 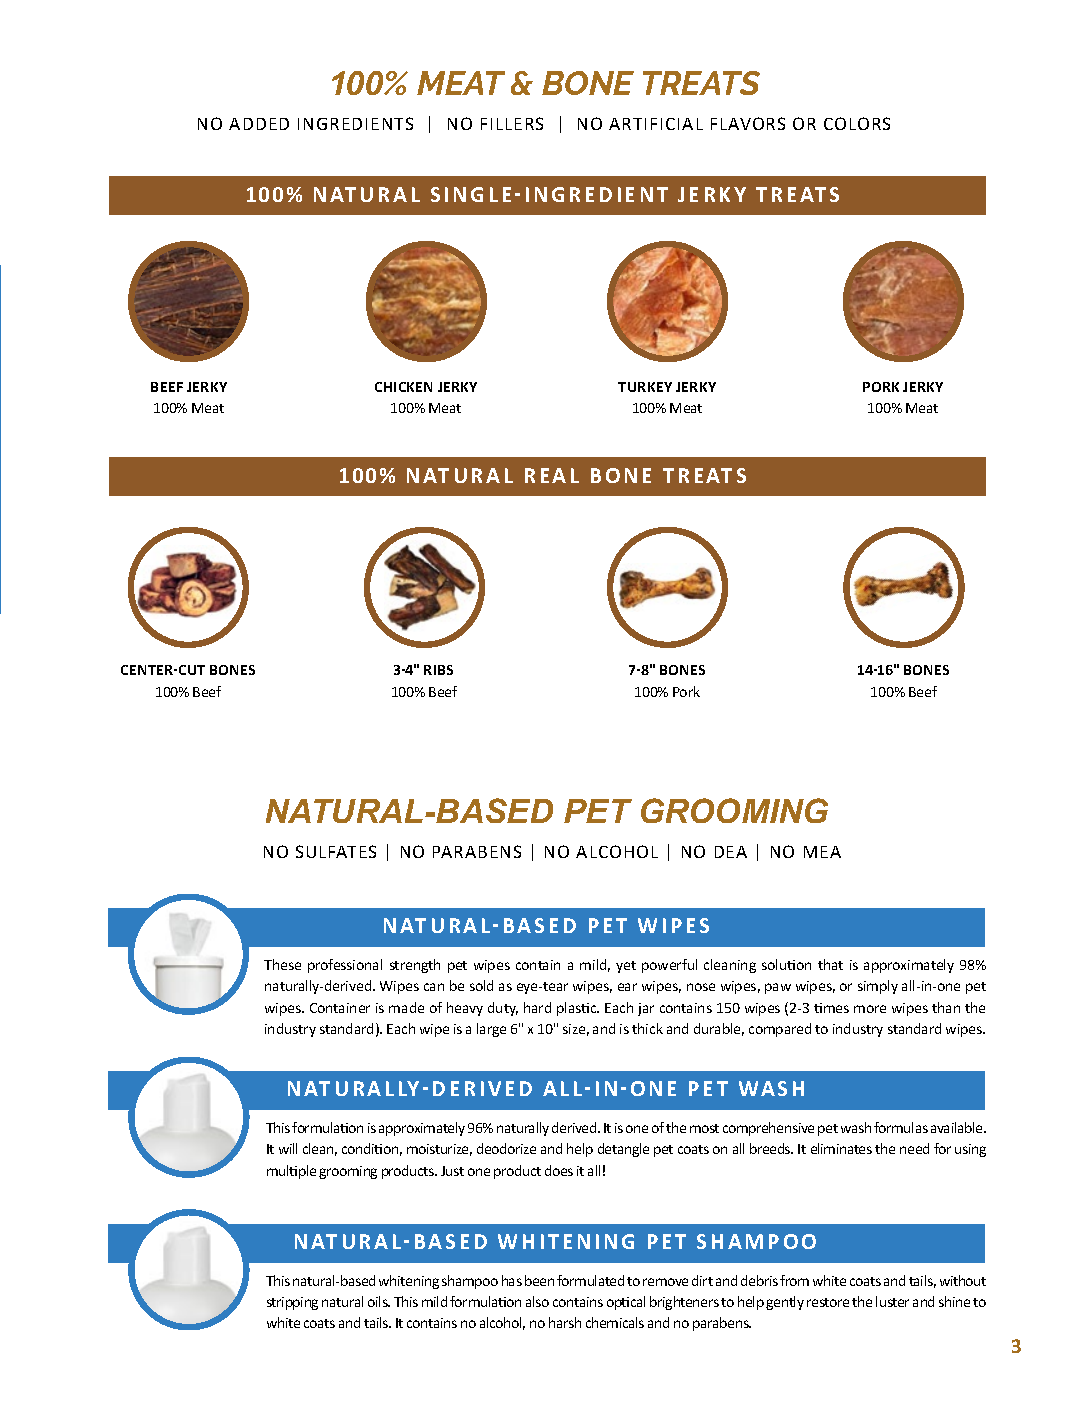 I want to click on TURKEY, so click(x=645, y=387).
